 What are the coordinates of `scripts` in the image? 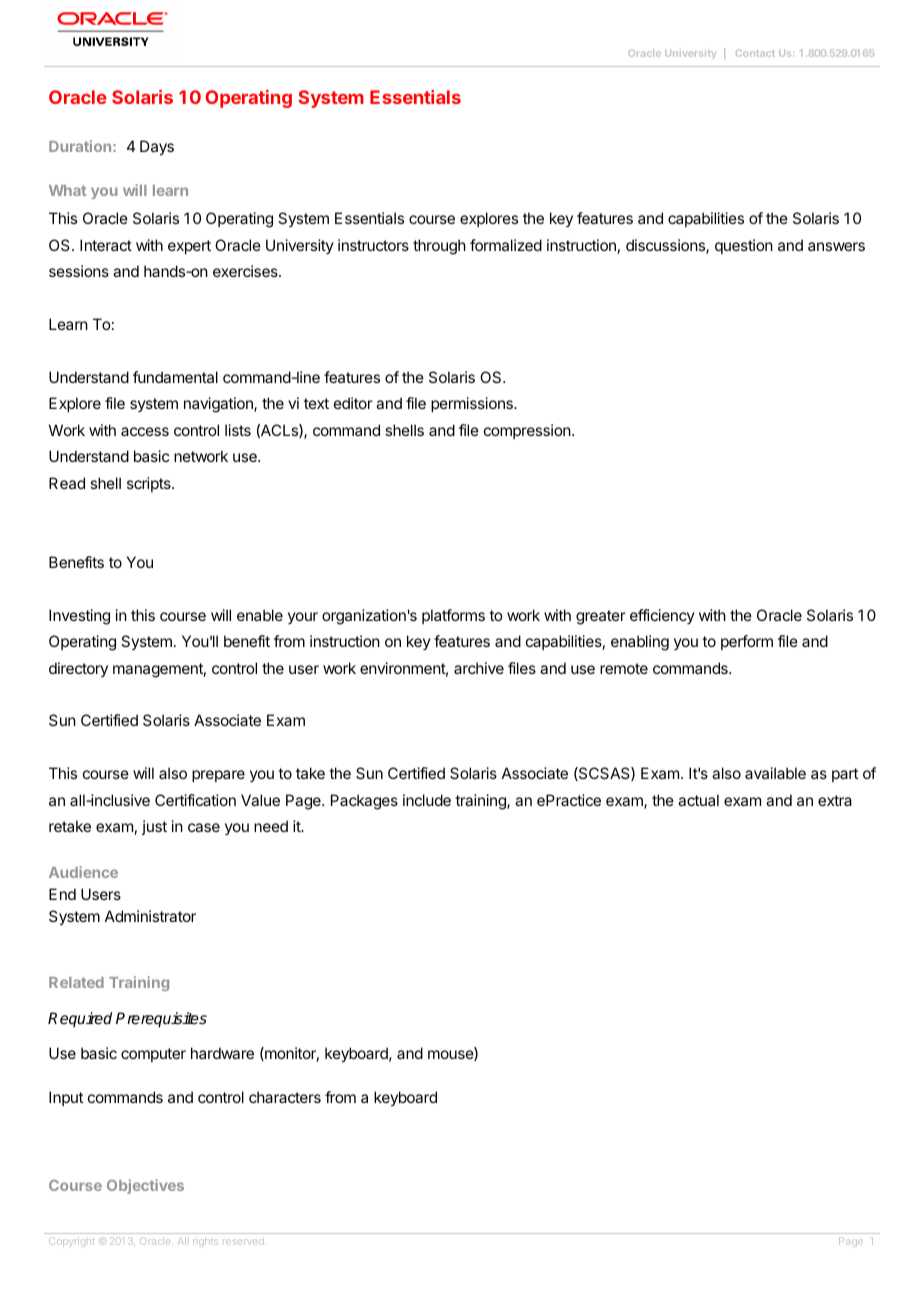 It's located at (150, 484).
